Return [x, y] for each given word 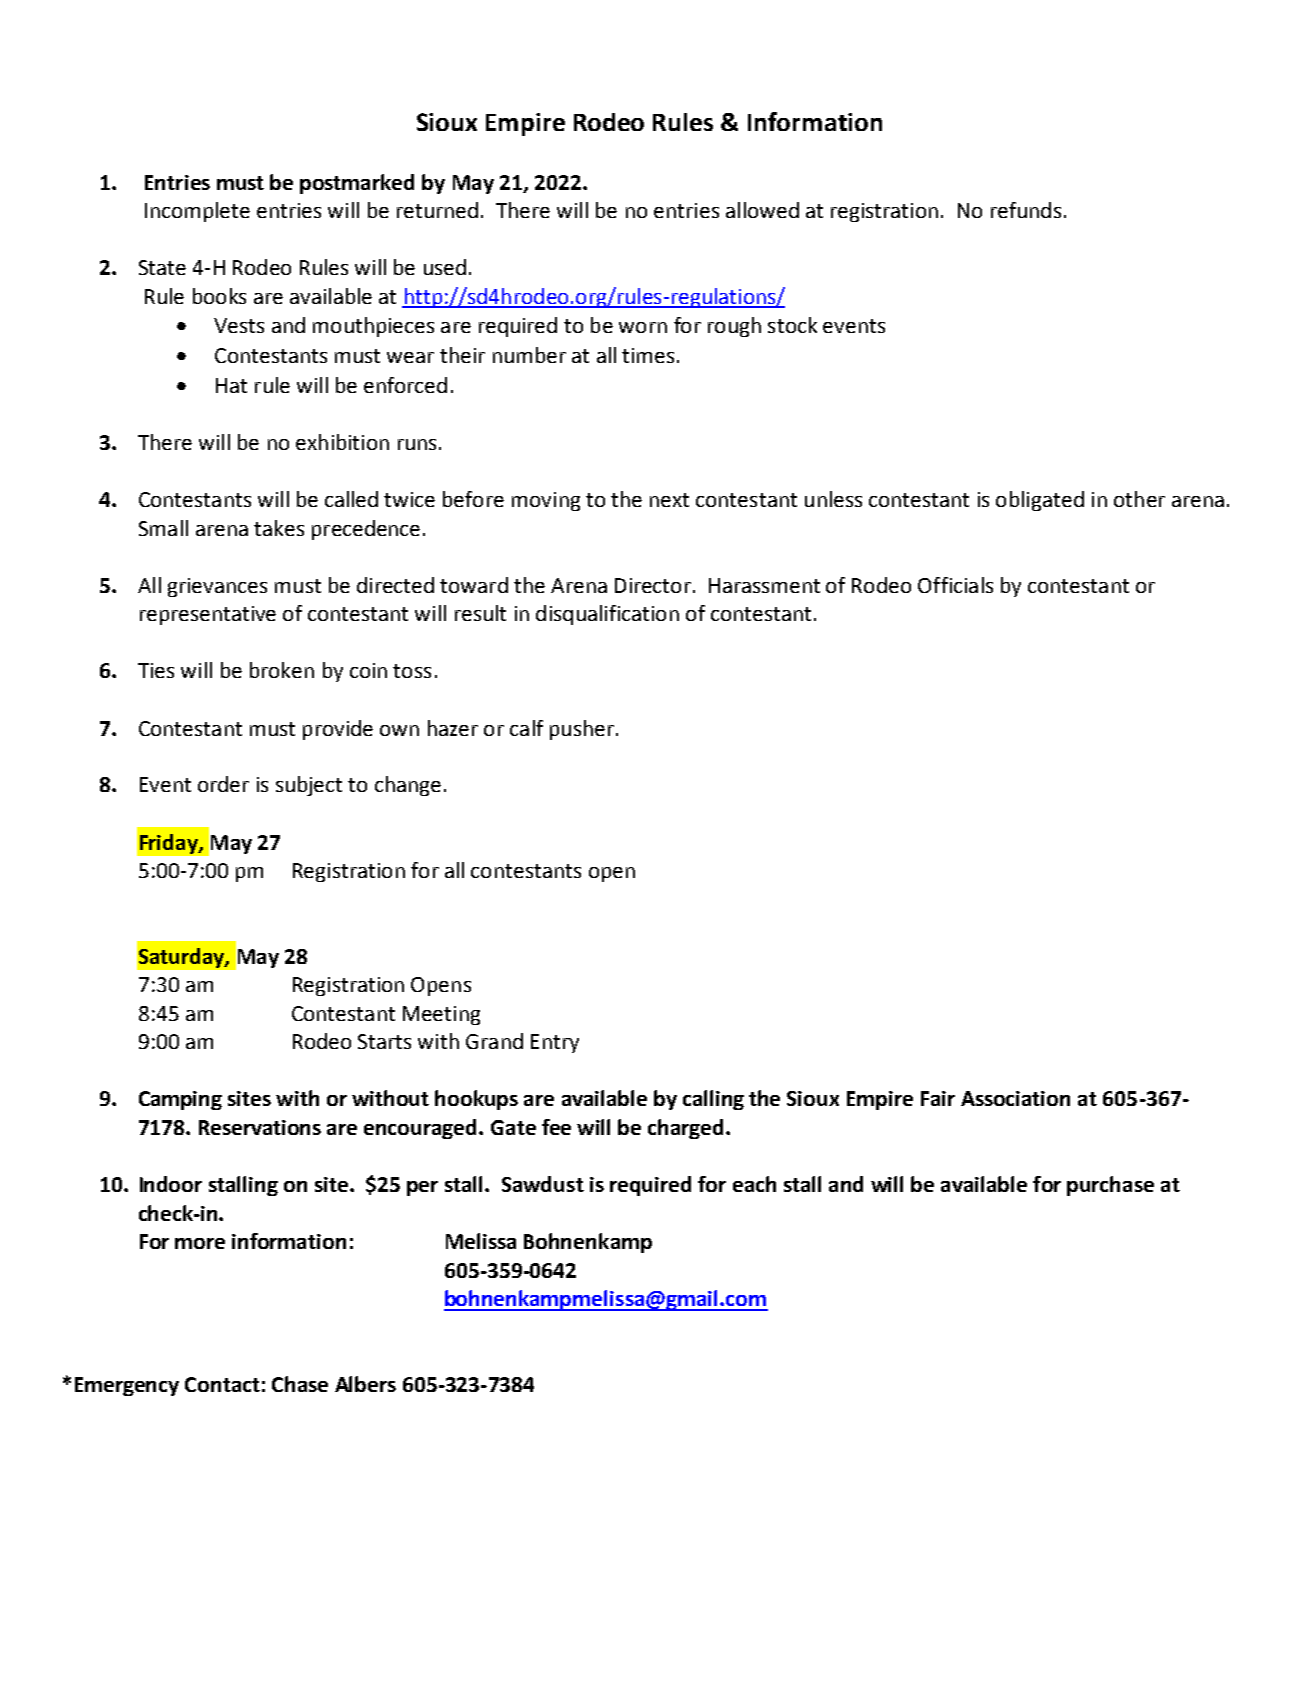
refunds [1026, 210]
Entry [555, 1043]
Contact [222, 1384]
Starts [384, 1041]
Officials [955, 585]
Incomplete [197, 212]
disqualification [607, 615]
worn [643, 327]
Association [1015, 1098]
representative [208, 615]
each [754, 1184]
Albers [365, 1384]
